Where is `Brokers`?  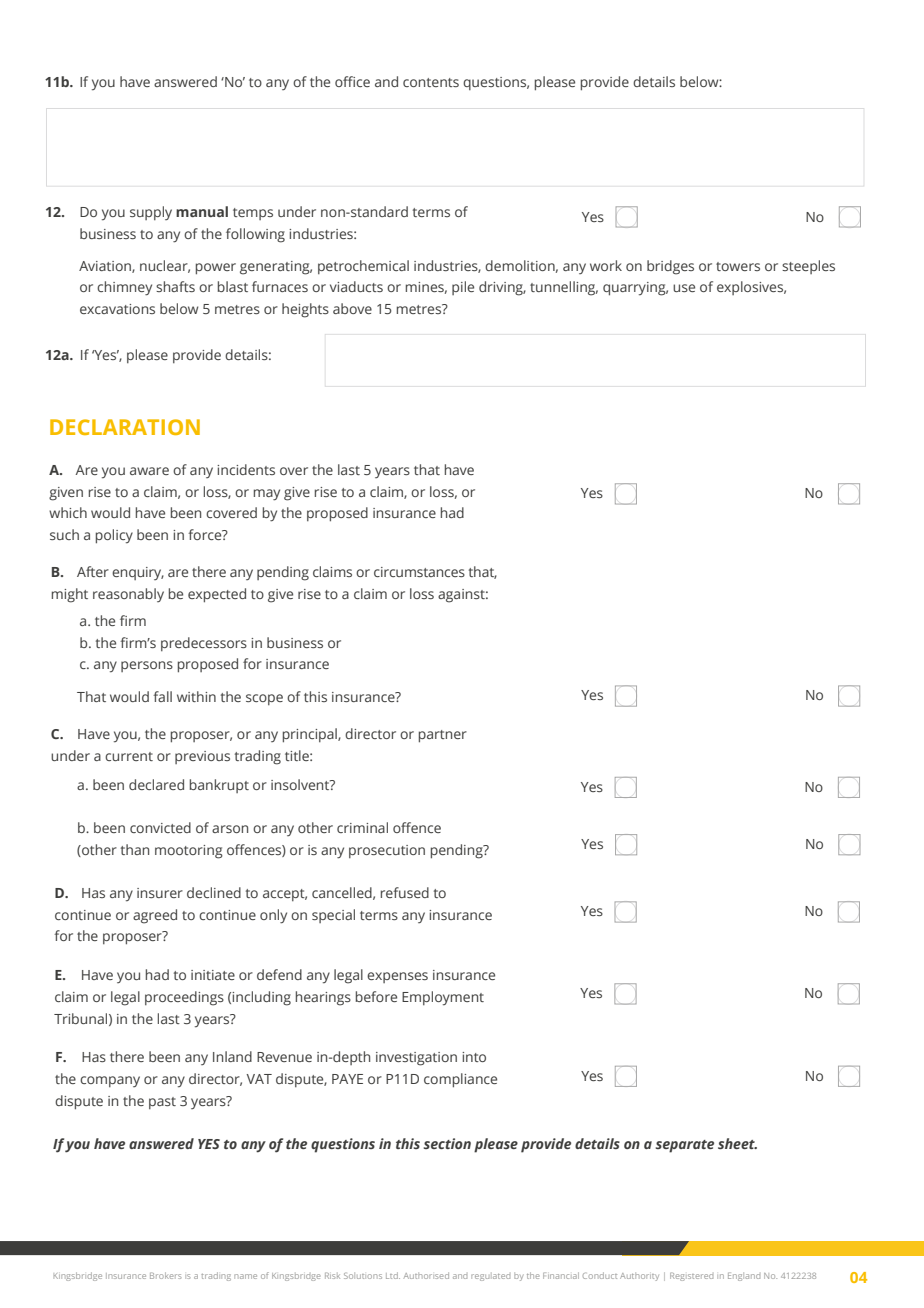
Brokers is located at coordinates (165, 1275).
